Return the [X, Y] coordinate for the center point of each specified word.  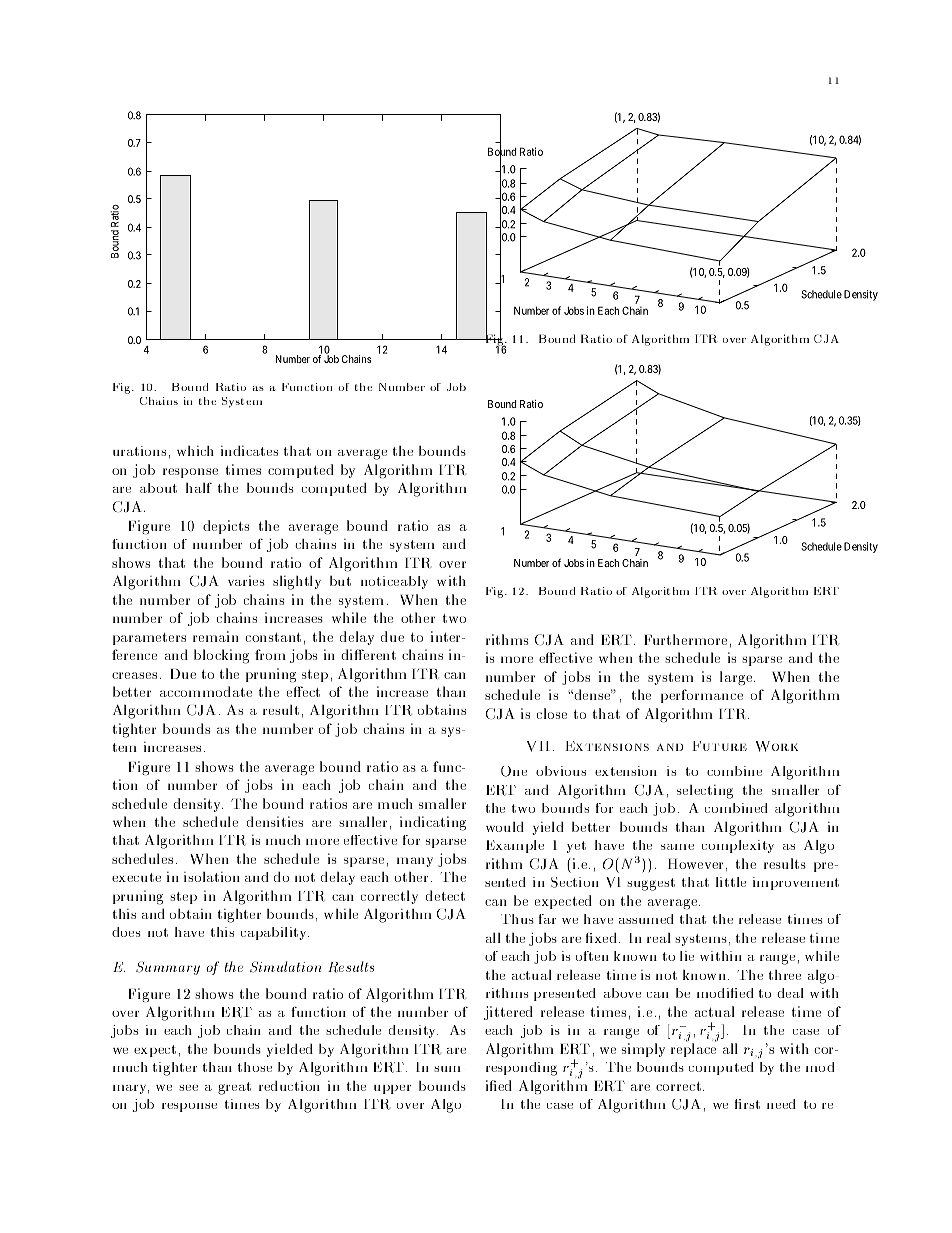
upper [392, 1089]
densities [275, 821]
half [199, 488]
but [340, 581]
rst [750, 1104]
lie [687, 956]
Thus [517, 919]
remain [216, 636]
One [514, 771]
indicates [249, 451]
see [188, 1088]
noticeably [394, 582]
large [736, 678]
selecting [705, 792]
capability [275, 933]
